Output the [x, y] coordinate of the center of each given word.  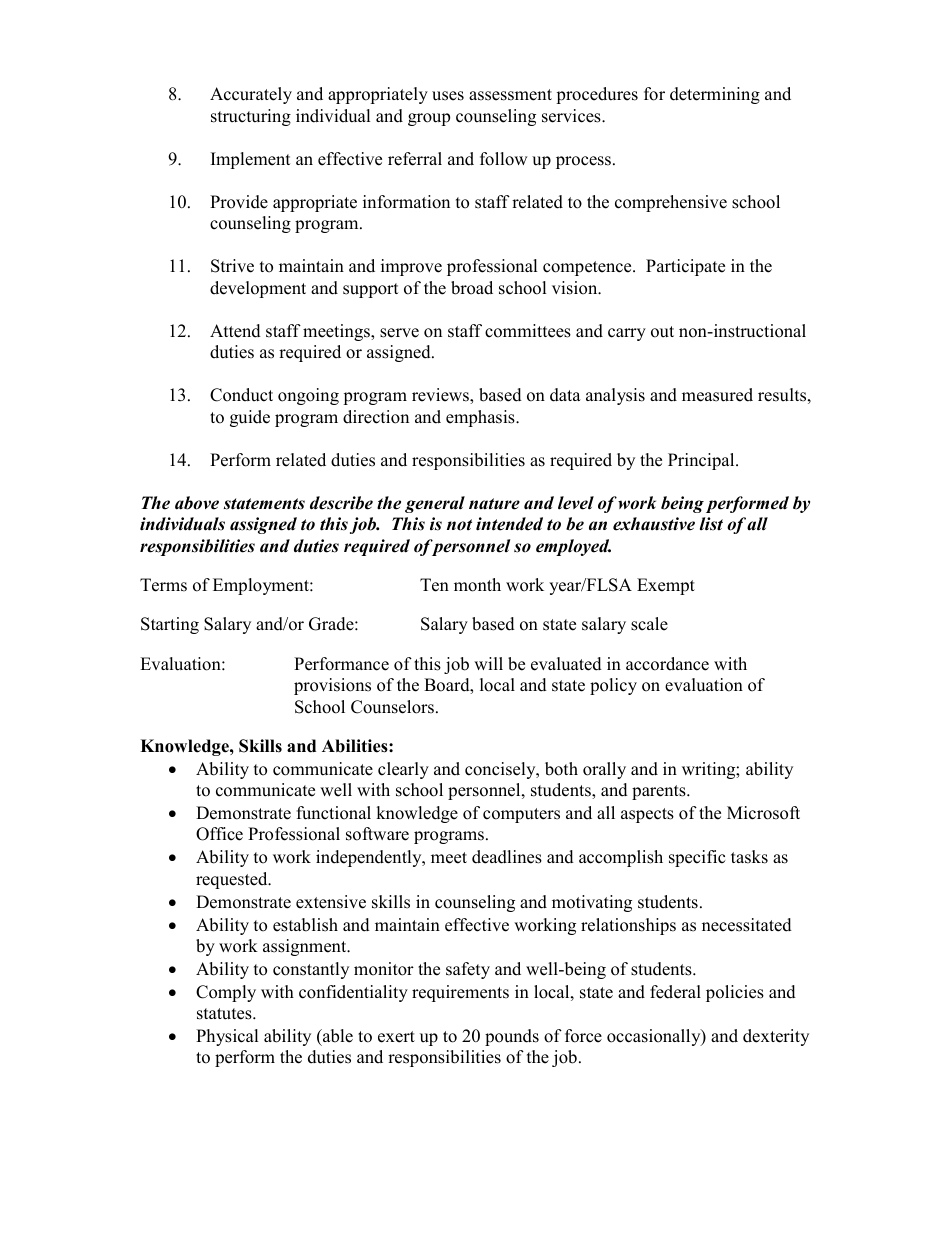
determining [715, 95]
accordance [667, 664]
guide [250, 418]
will [488, 663]
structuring [251, 117]
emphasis [481, 418]
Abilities [356, 746]
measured [717, 395]
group [429, 119]
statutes [225, 1014]
